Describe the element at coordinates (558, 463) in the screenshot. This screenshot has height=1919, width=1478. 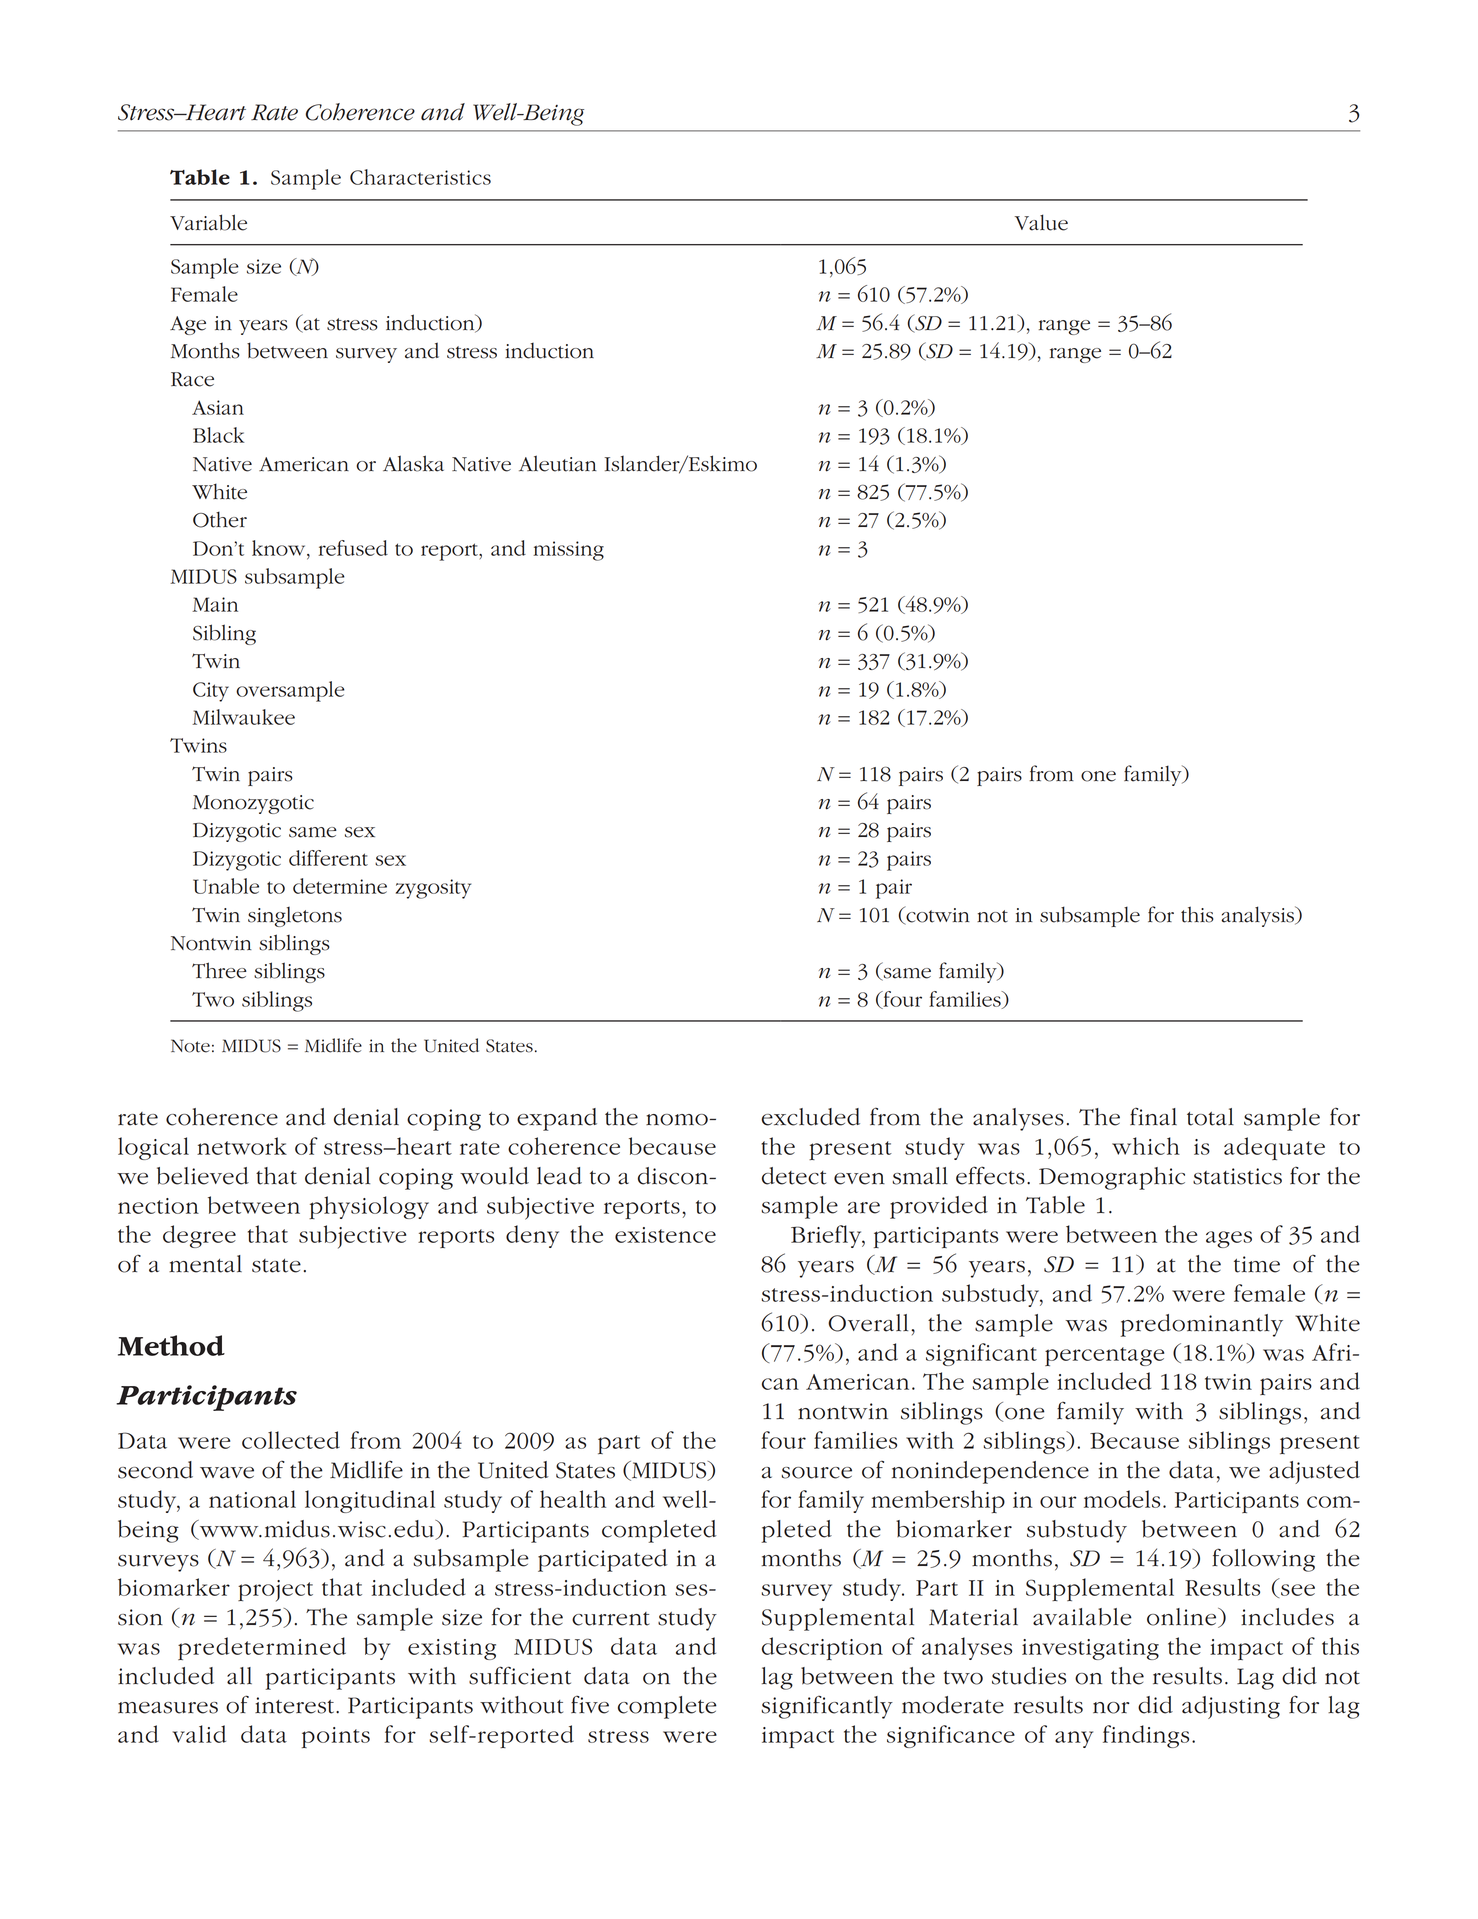
I see `Aleutian` at that location.
